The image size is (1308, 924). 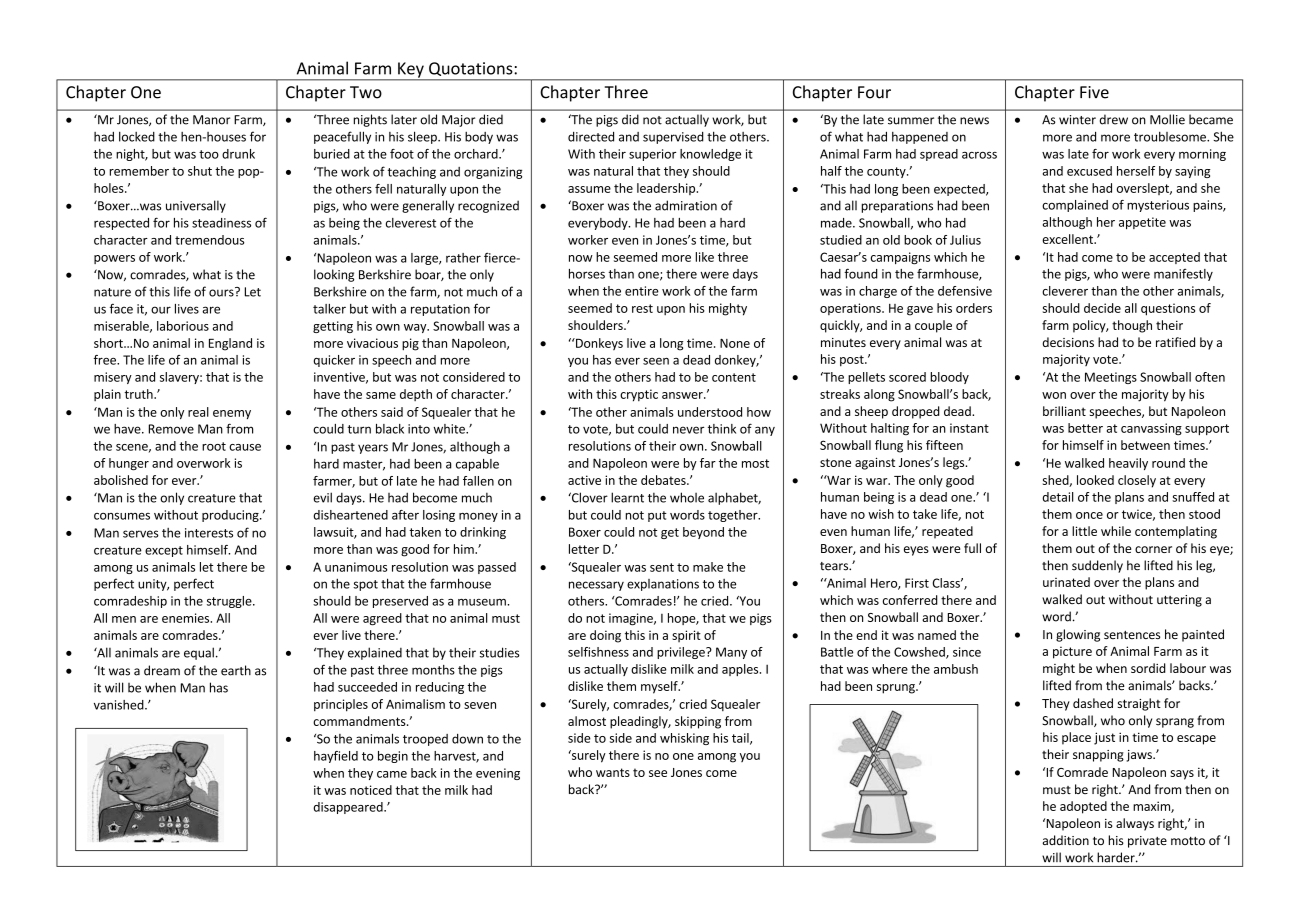 What do you see at coordinates (663, 585) in the screenshot?
I see `explanations` at bounding box center [663, 585].
